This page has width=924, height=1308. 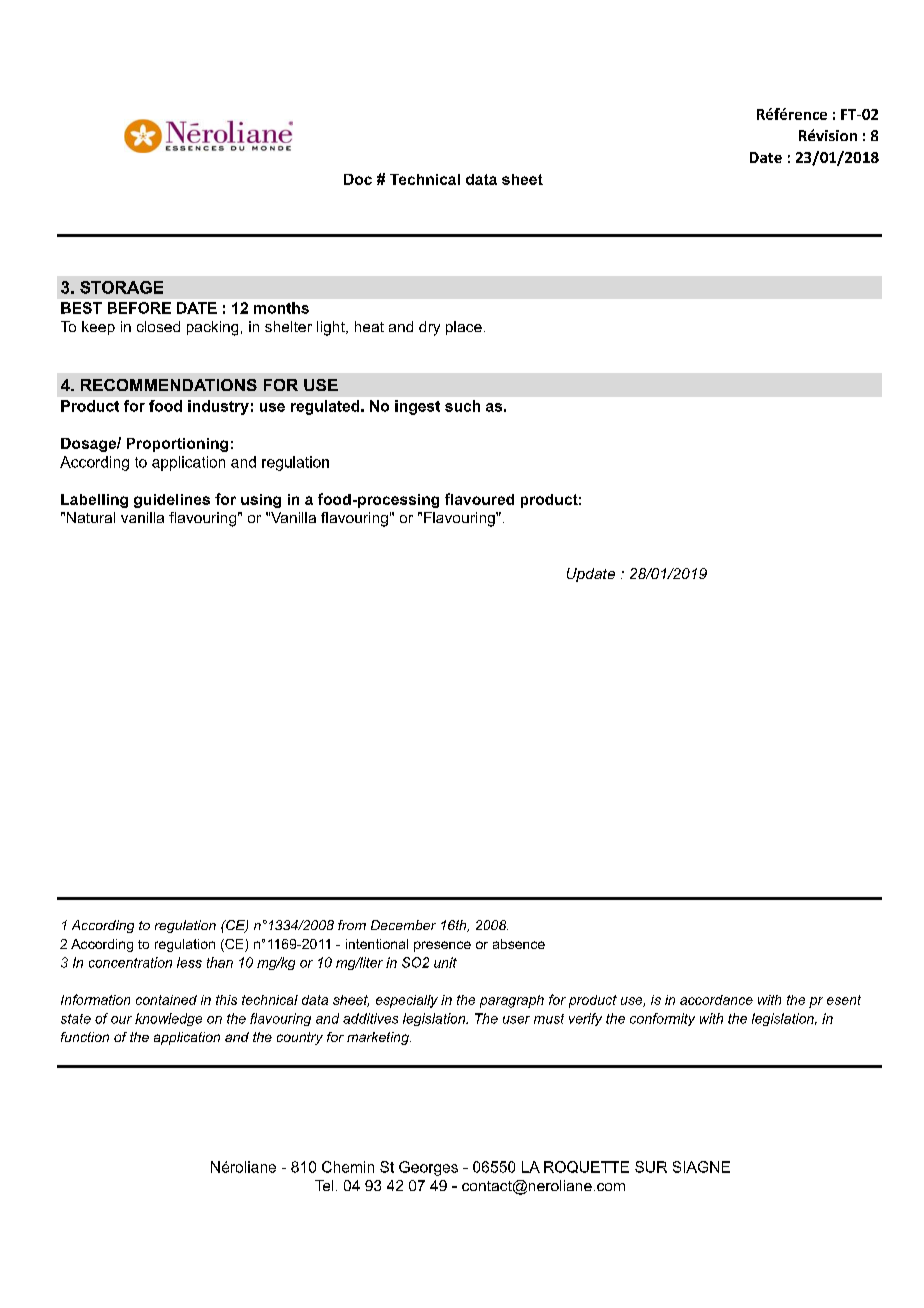 What do you see at coordinates (651, 1167) in the page?
I see `SUR` at bounding box center [651, 1167].
